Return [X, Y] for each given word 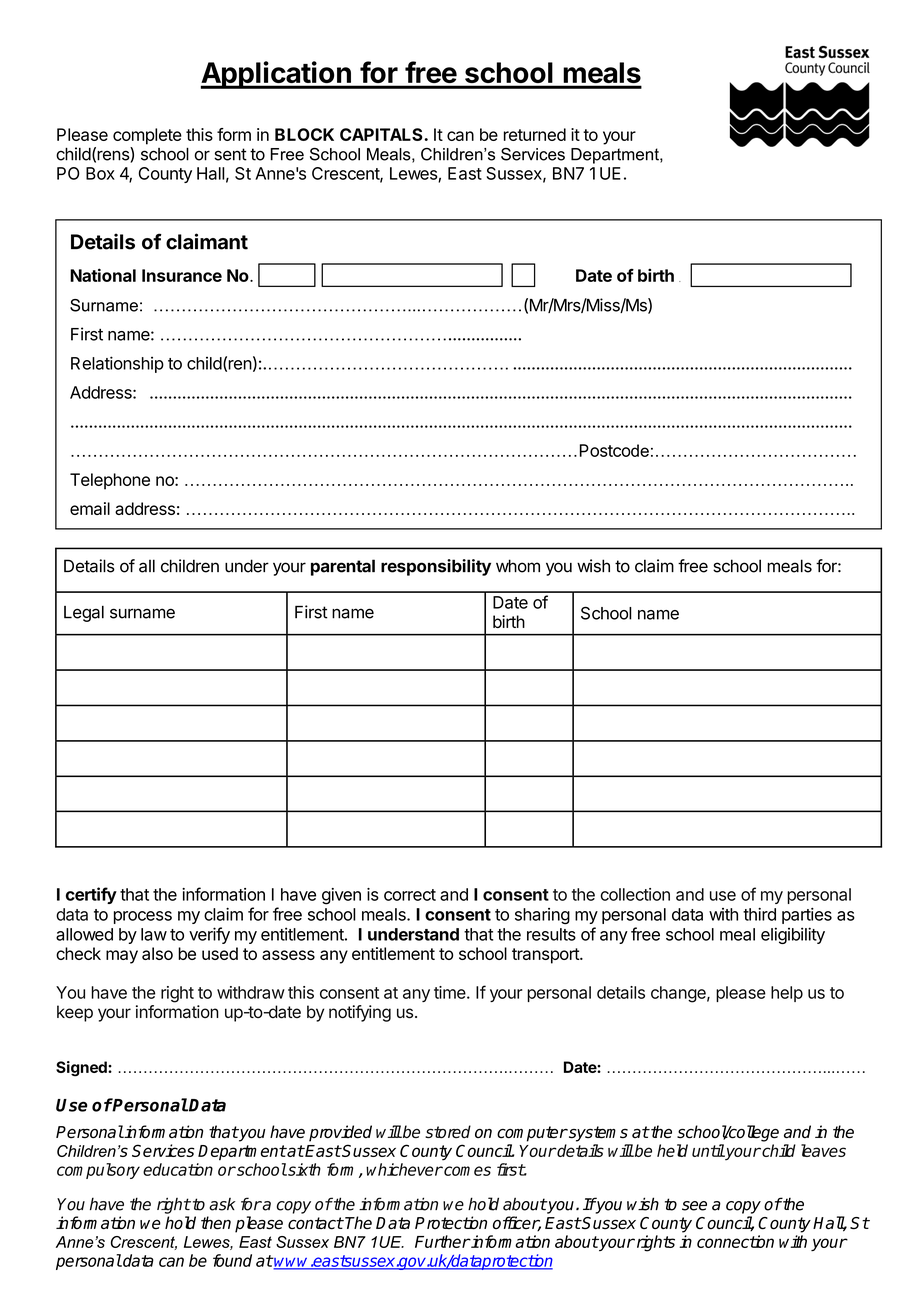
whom [518, 566]
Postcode [614, 450]
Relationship [117, 364]
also [157, 953]
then [216, 1223]
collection [635, 894]
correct [410, 895]
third [759, 914]
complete [147, 136]
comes [466, 1171]
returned [535, 134]
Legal [84, 614]
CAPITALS [382, 134]
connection [735, 1241]
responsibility [436, 567]
